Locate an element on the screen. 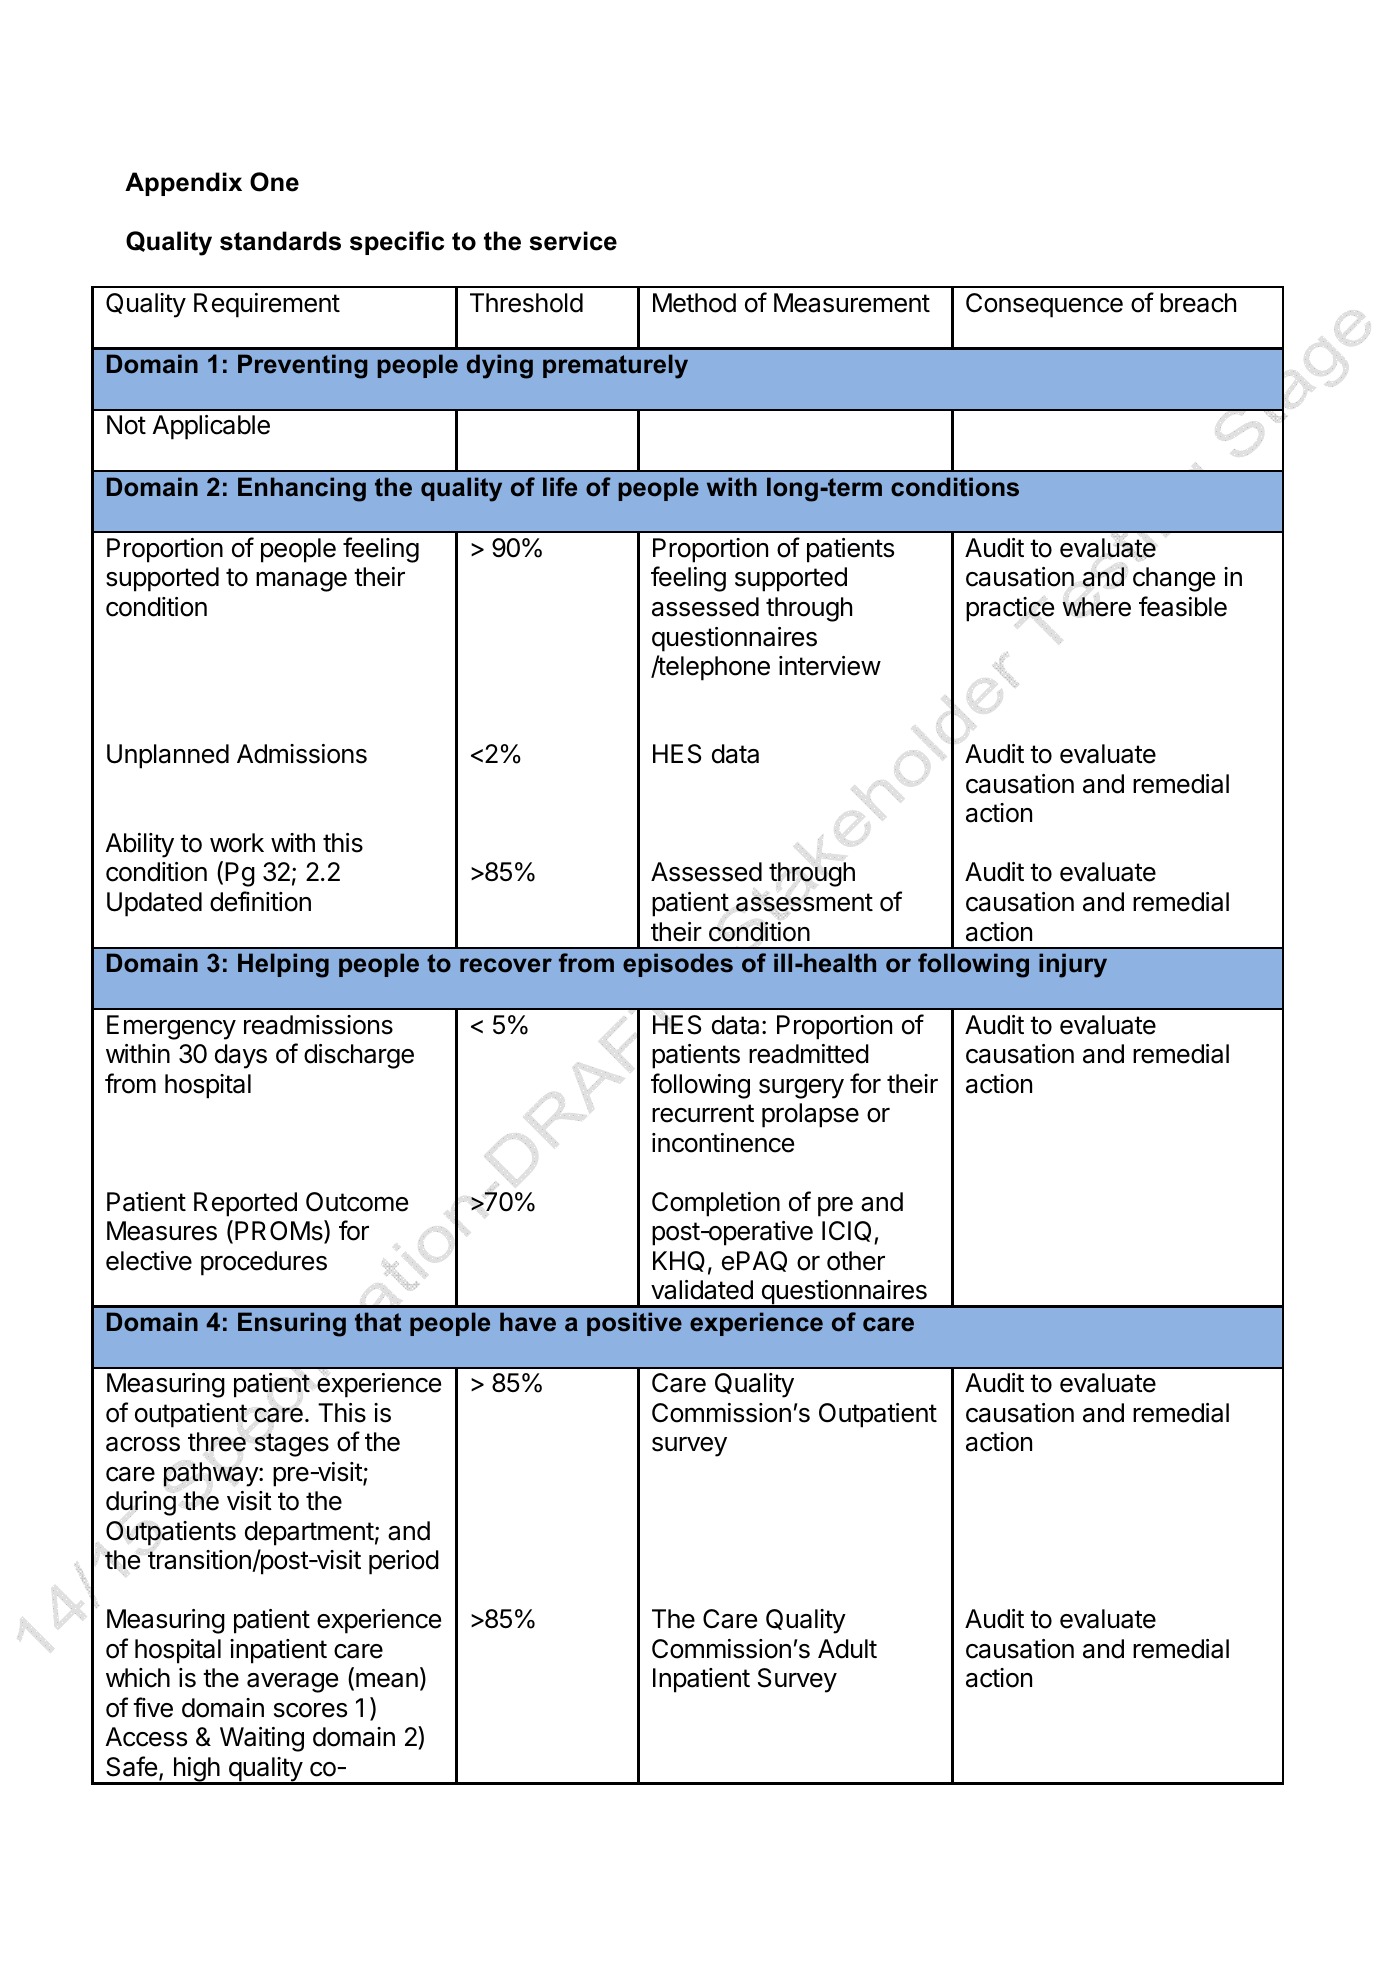 The width and height of the screenshot is (1388, 1964). Consequence is located at coordinates (1044, 305).
